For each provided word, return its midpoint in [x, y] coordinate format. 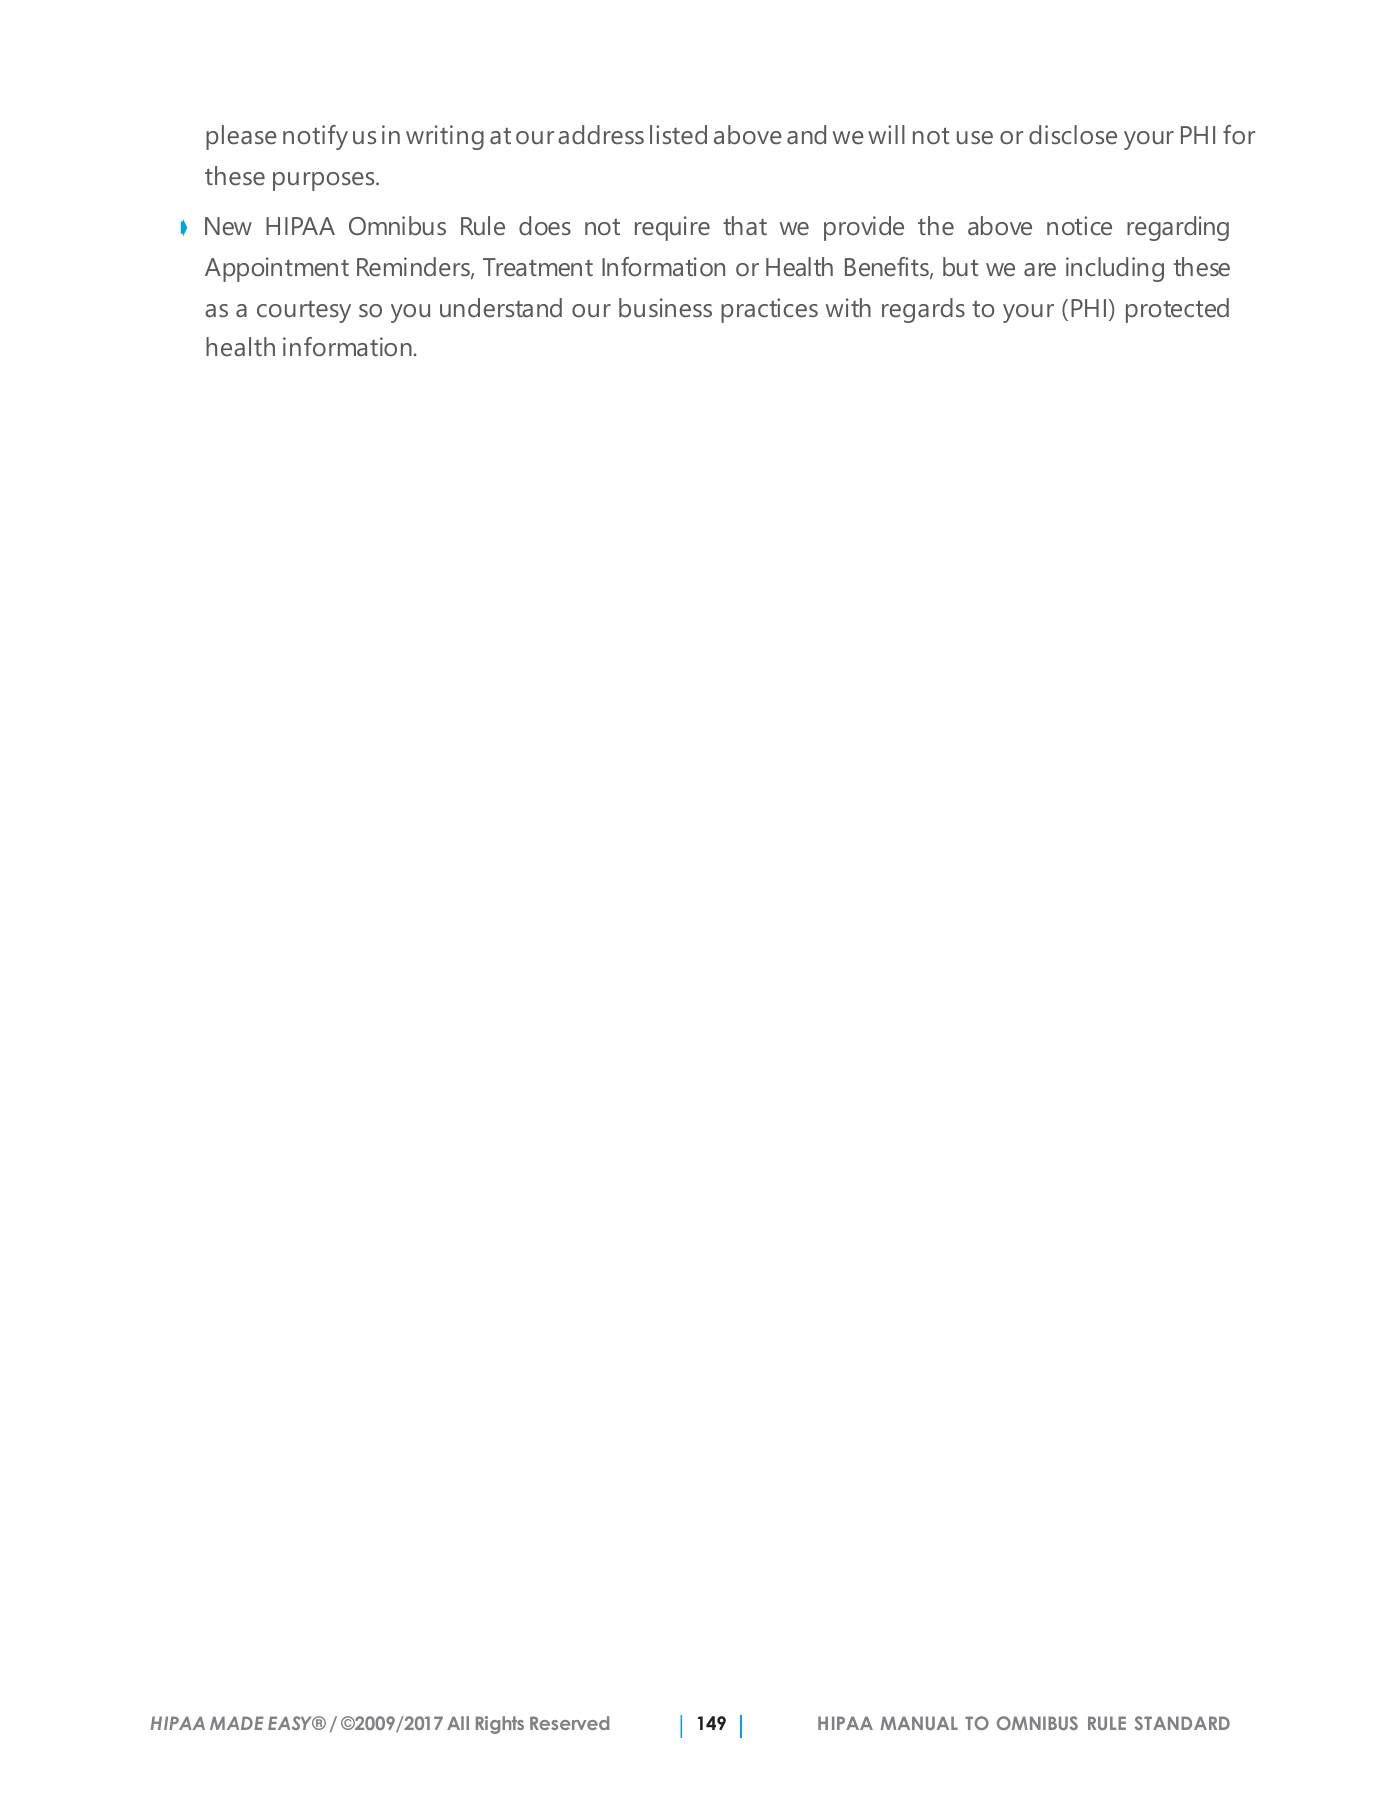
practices [769, 310]
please [241, 137]
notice [1079, 225]
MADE [237, 1723]
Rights [500, 1725]
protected [1177, 310]
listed [678, 135]
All [458, 1723]
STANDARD [1182, 1723]
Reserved [569, 1723]
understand [501, 308]
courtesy [304, 312]
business [665, 308]
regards [923, 310]
